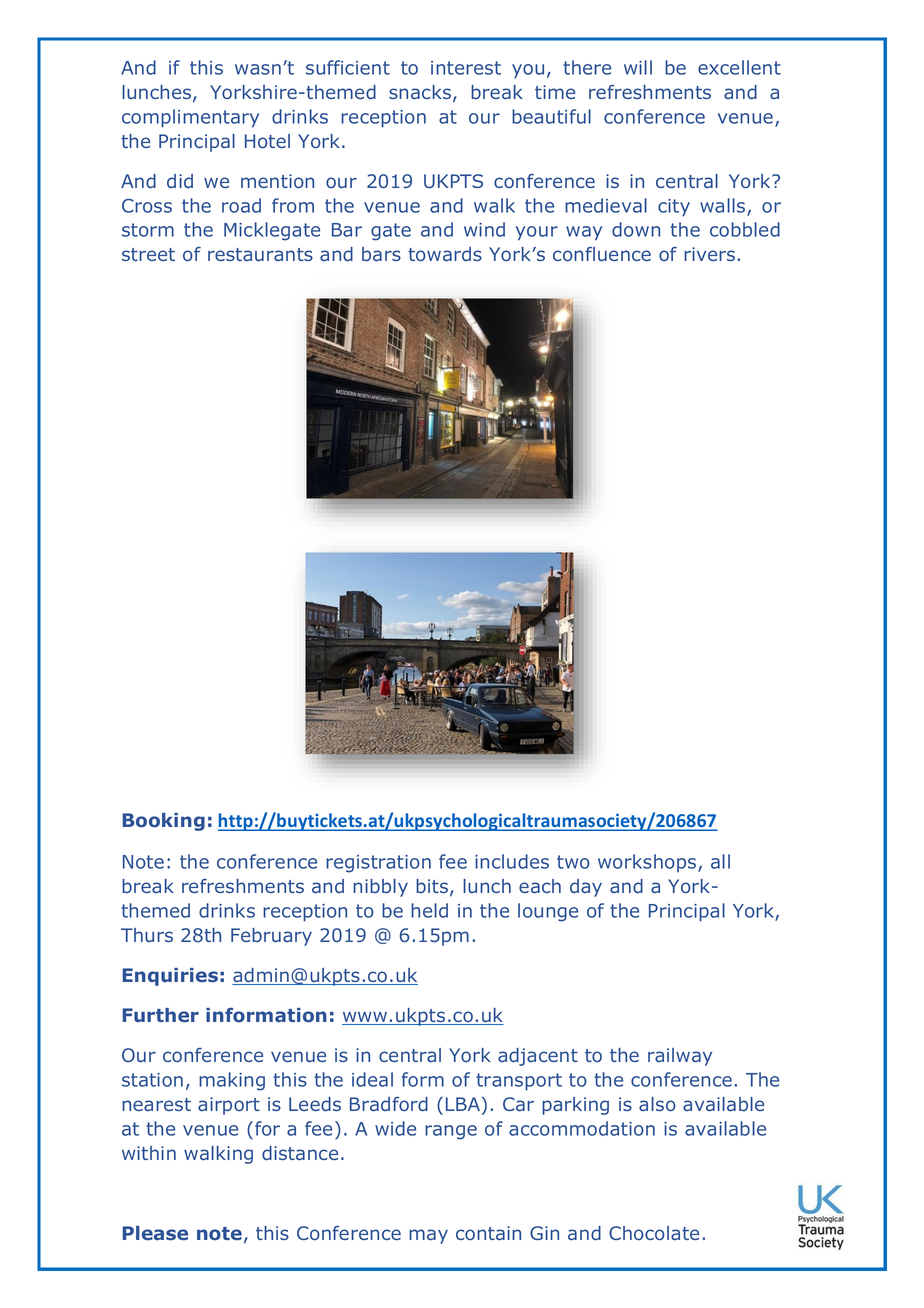 Image resolution: width=924 pixels, height=1308 pixels. What do you see at coordinates (420, 92) in the screenshot?
I see `snacks` at bounding box center [420, 92].
